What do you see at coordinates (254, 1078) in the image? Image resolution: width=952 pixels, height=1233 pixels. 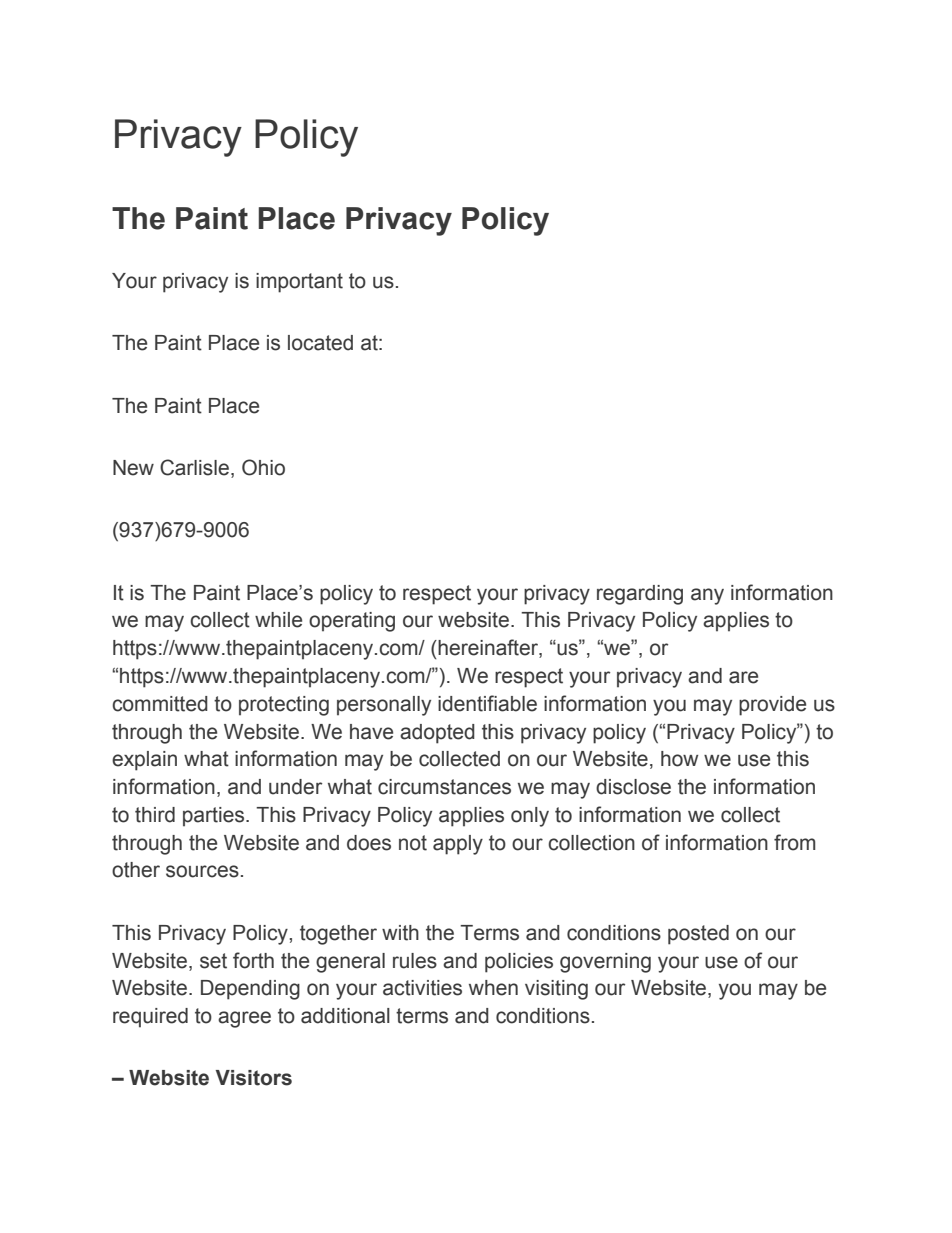 I see `Visitors` at bounding box center [254, 1078].
